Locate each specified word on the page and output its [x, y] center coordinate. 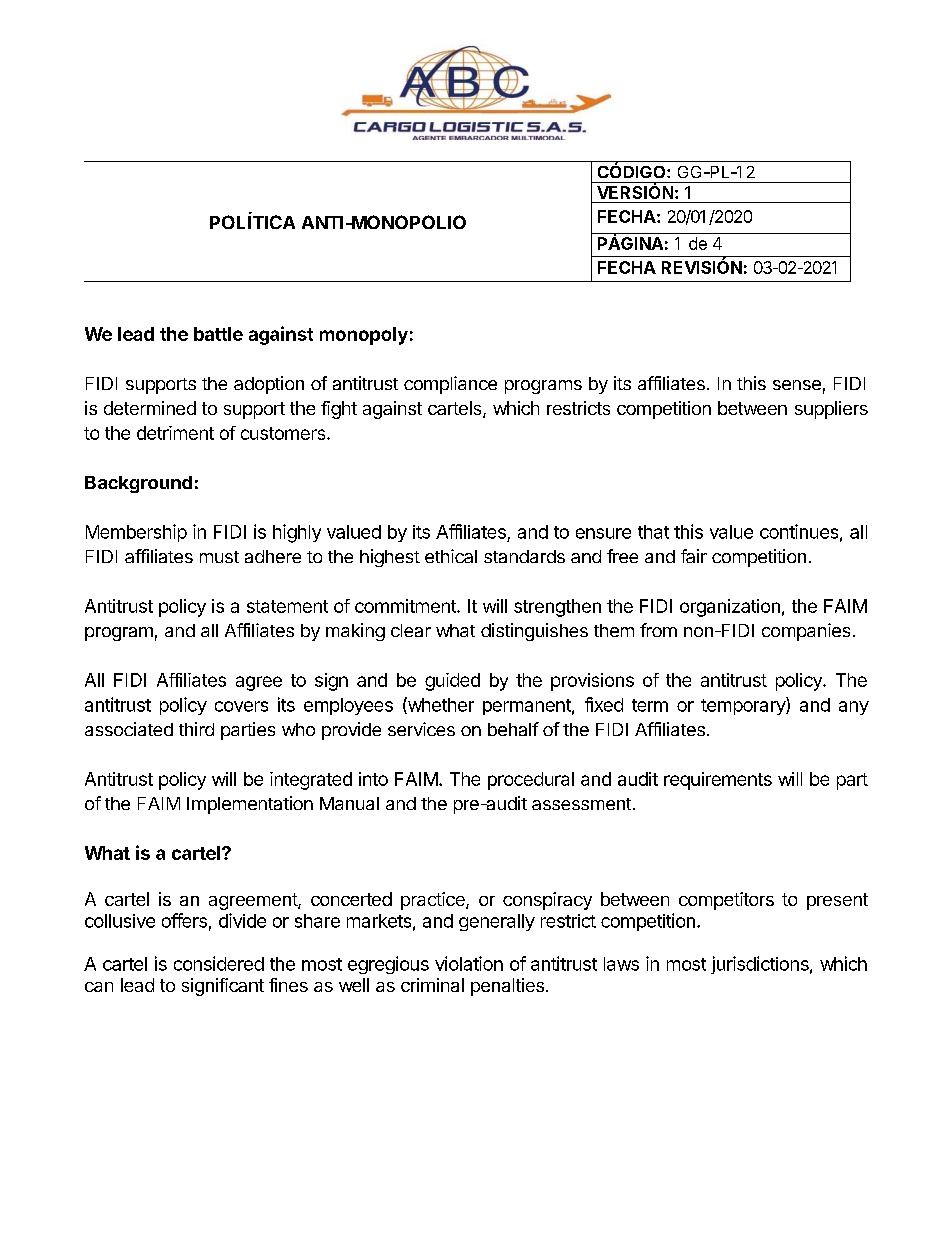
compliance [450, 385]
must [219, 557]
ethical [451, 556]
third [196, 729]
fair [694, 556]
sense [797, 385]
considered [219, 963]
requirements [718, 781]
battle [218, 334]
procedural [531, 781]
